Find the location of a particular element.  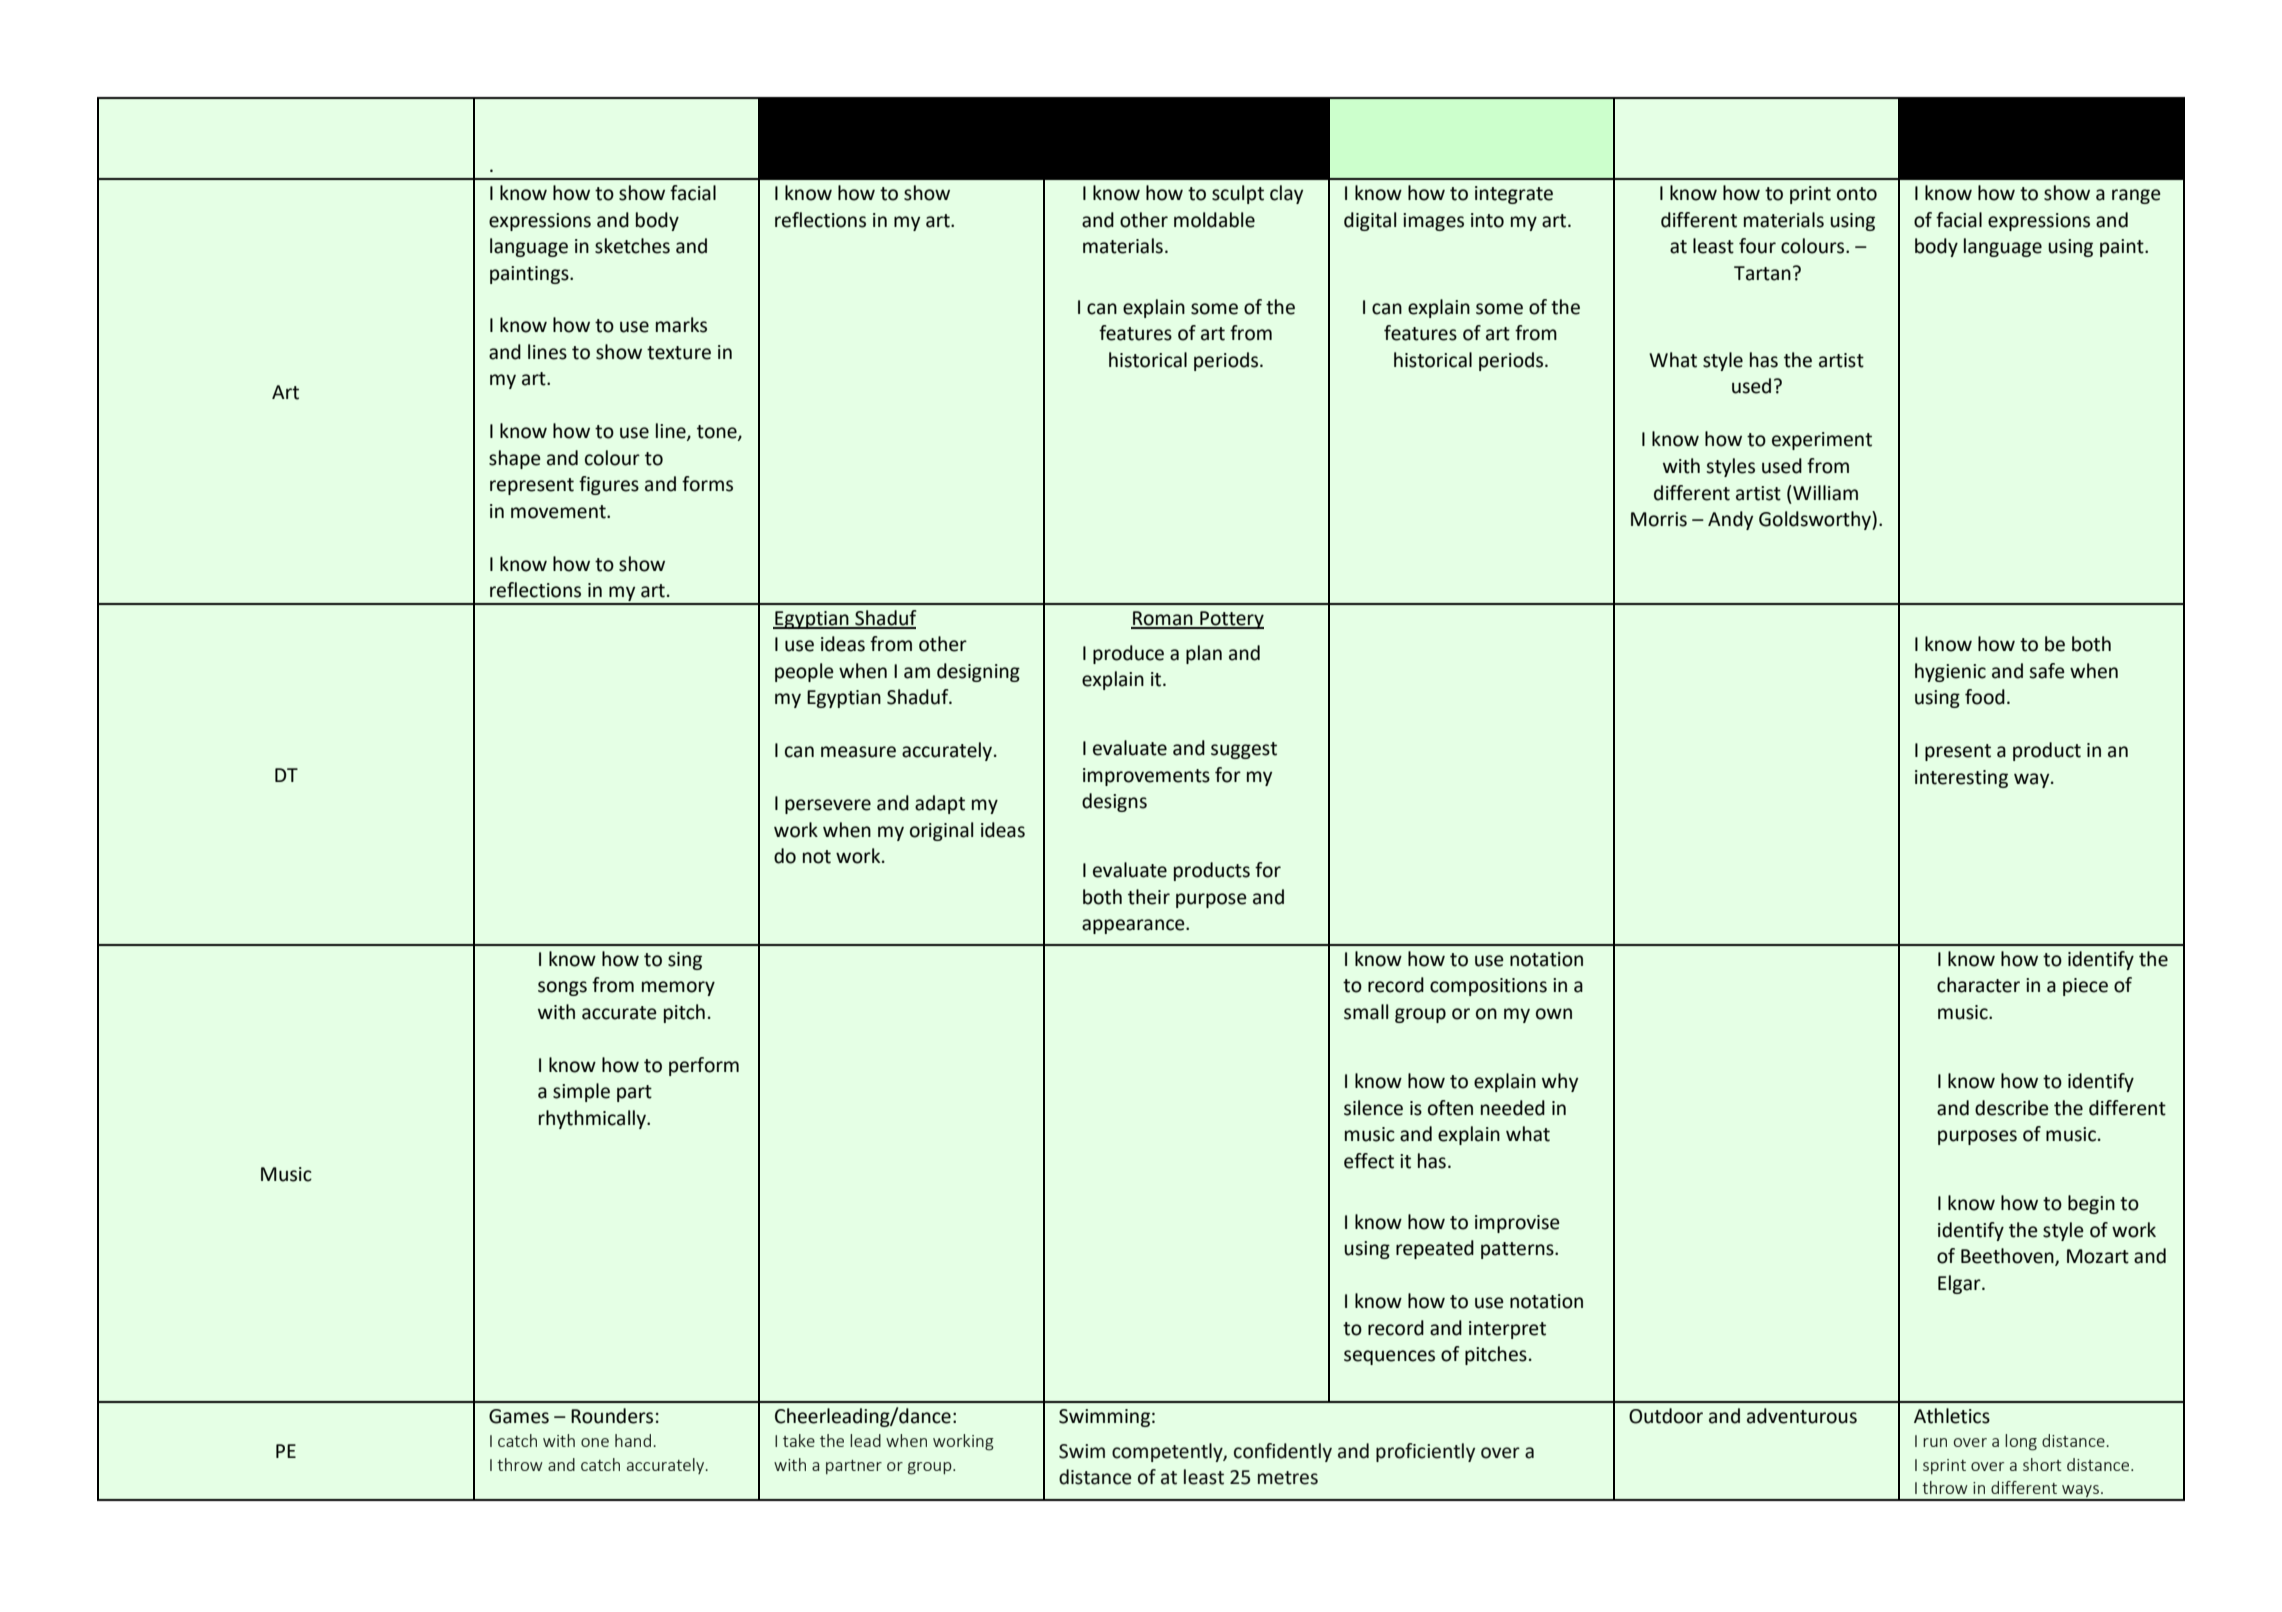

interesting is located at coordinates (1961, 779).
